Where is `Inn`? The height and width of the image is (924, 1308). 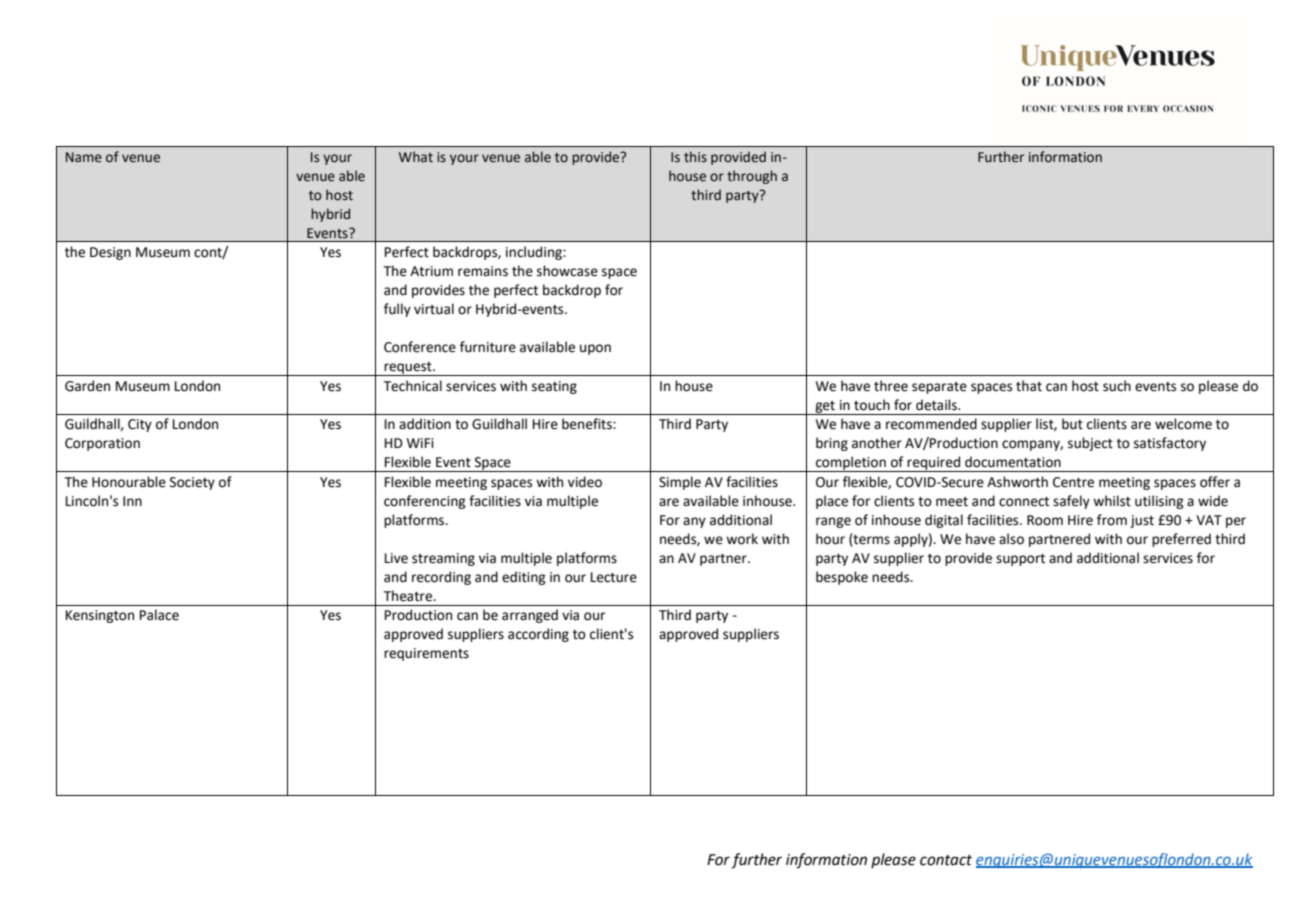
Inn is located at coordinates (132, 501).
